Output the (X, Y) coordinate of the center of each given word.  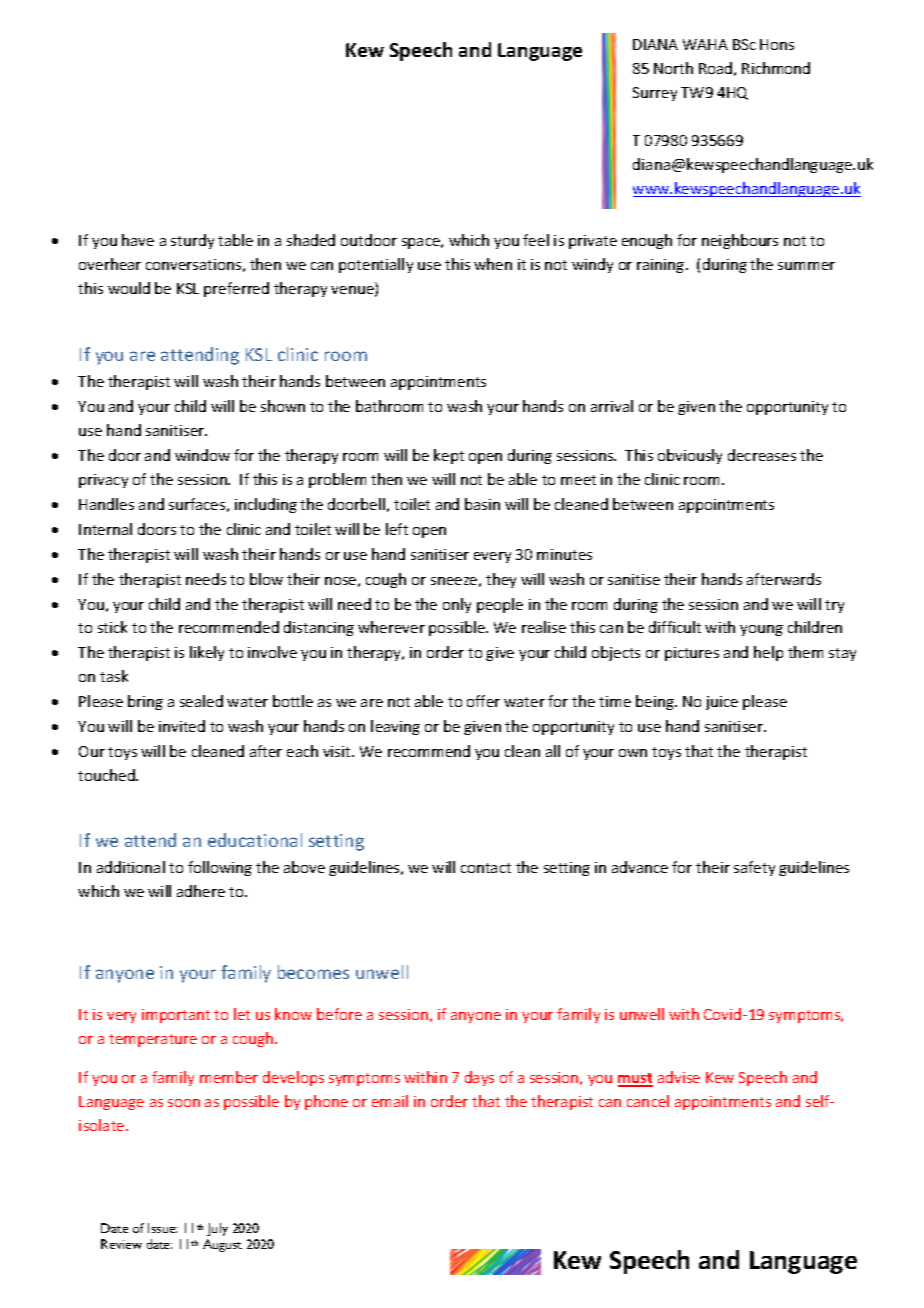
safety (754, 868)
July (217, 1231)
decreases (762, 455)
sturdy (192, 241)
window (202, 455)
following (220, 868)
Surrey (655, 94)
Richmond (776, 68)
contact (486, 868)
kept (449, 456)
